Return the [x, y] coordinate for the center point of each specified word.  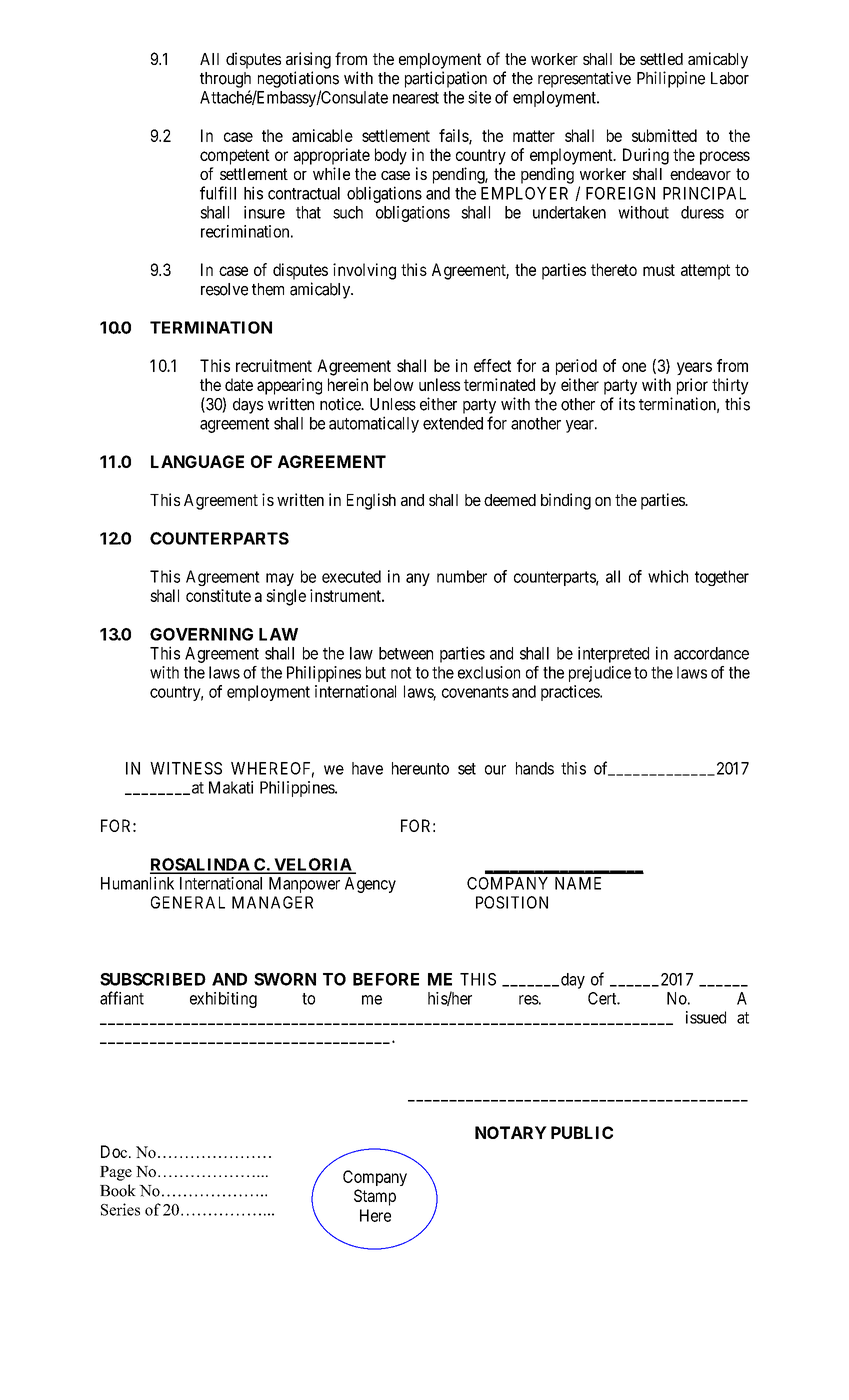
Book [118, 1190]
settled [661, 59]
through [225, 80]
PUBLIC [582, 1132]
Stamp [375, 1197]
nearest [416, 98]
